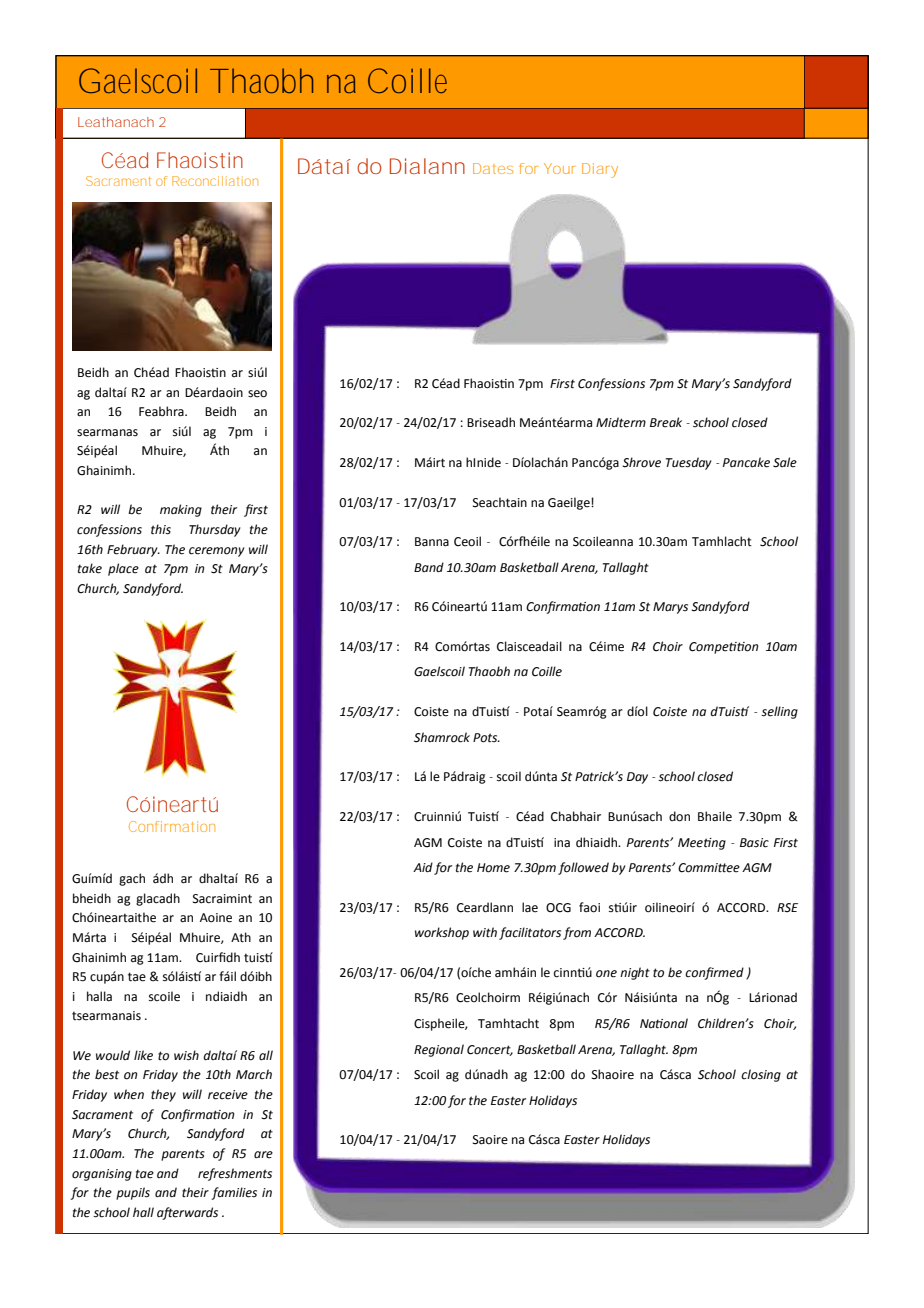  I want to click on Tuesday, so click(689, 463).
